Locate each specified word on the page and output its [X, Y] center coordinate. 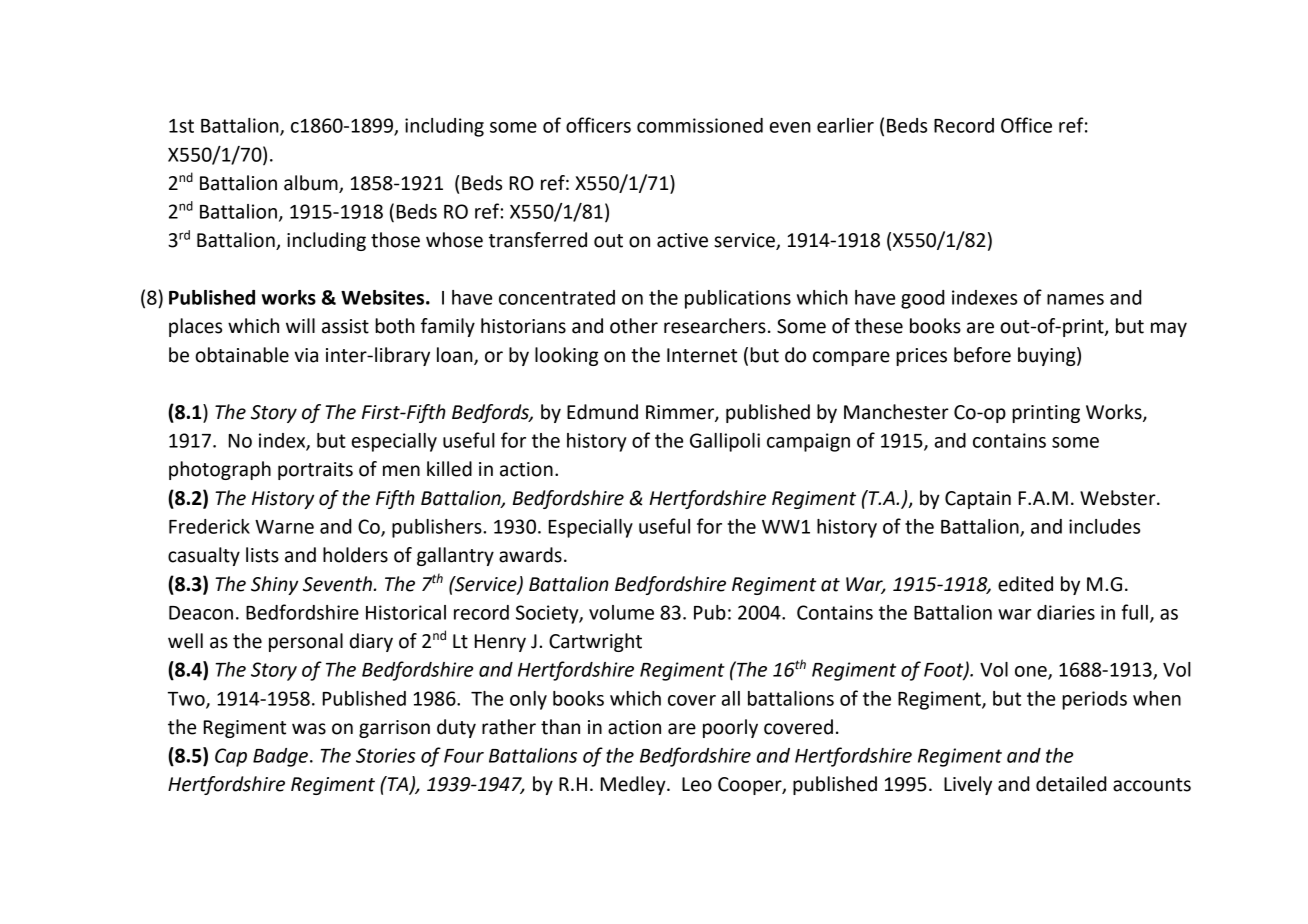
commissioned [700, 125]
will [300, 325]
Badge [280, 757]
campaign [808, 442]
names [1075, 299]
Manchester [896, 412]
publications [738, 299]
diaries [1066, 612]
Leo [697, 784]
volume [621, 612]
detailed [1071, 784]
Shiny [274, 585]
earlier [845, 125]
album [311, 183]
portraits [315, 471]
